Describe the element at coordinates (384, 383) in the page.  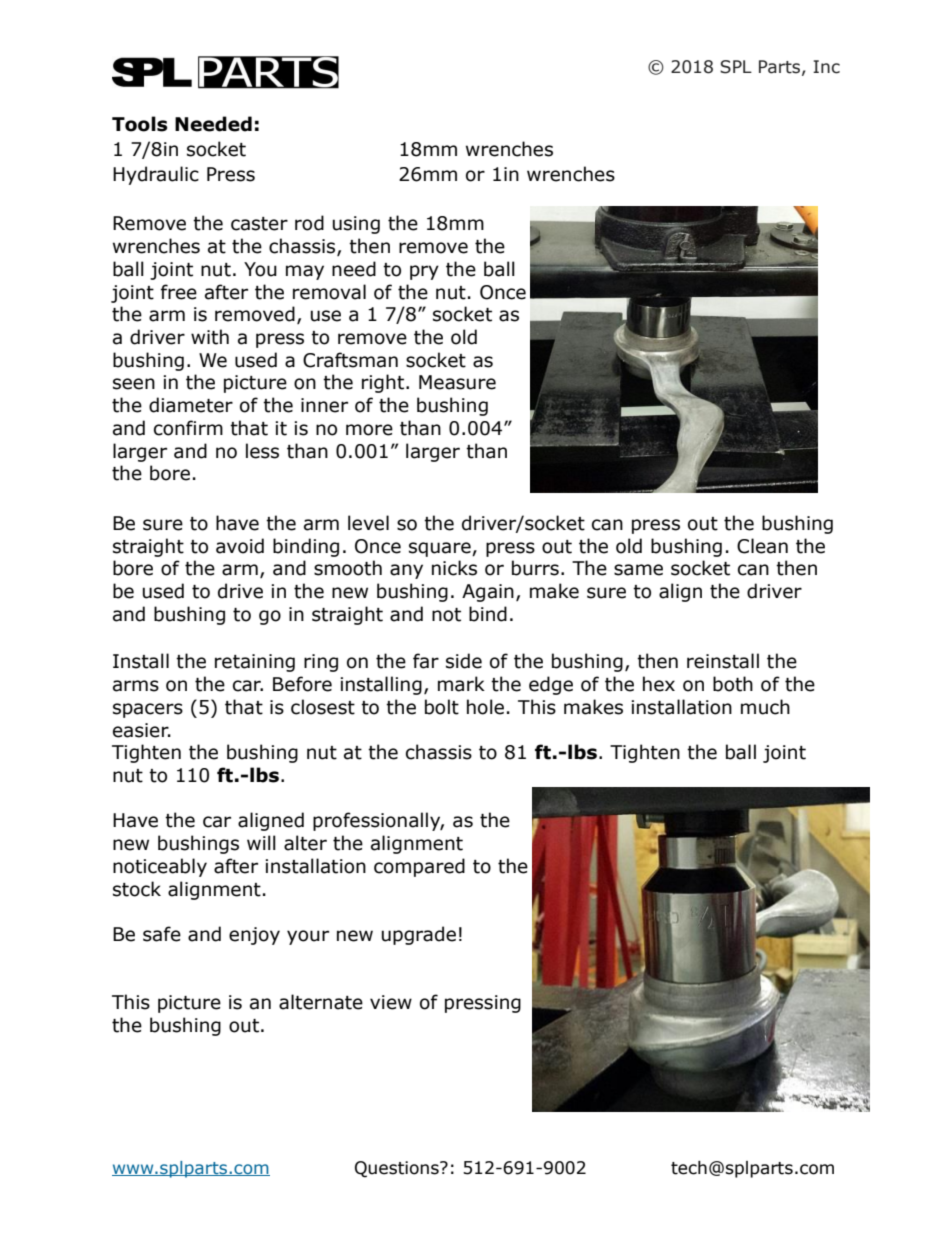
I see `right` at that location.
